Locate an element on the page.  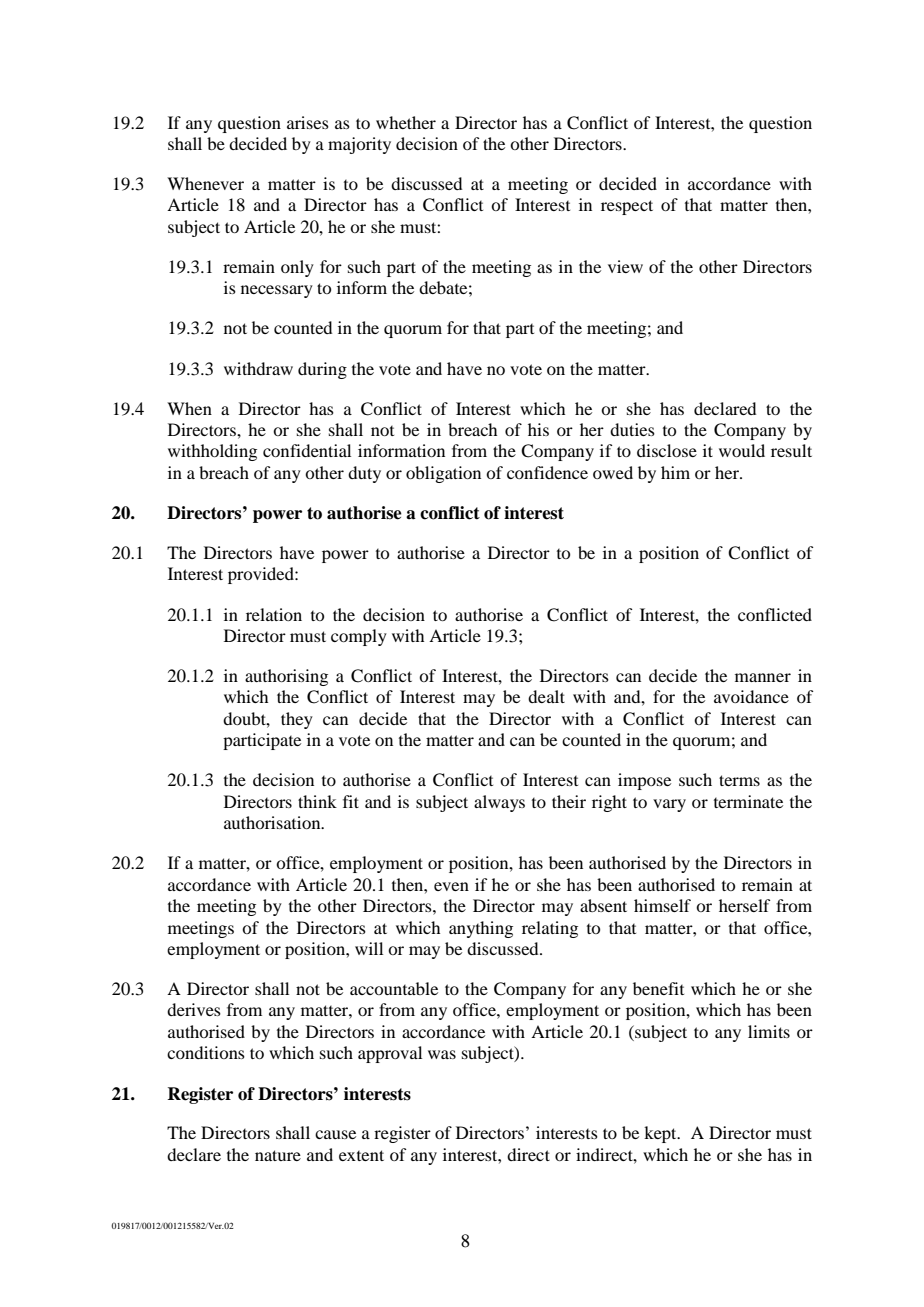
dealt is located at coordinates (546, 696).
